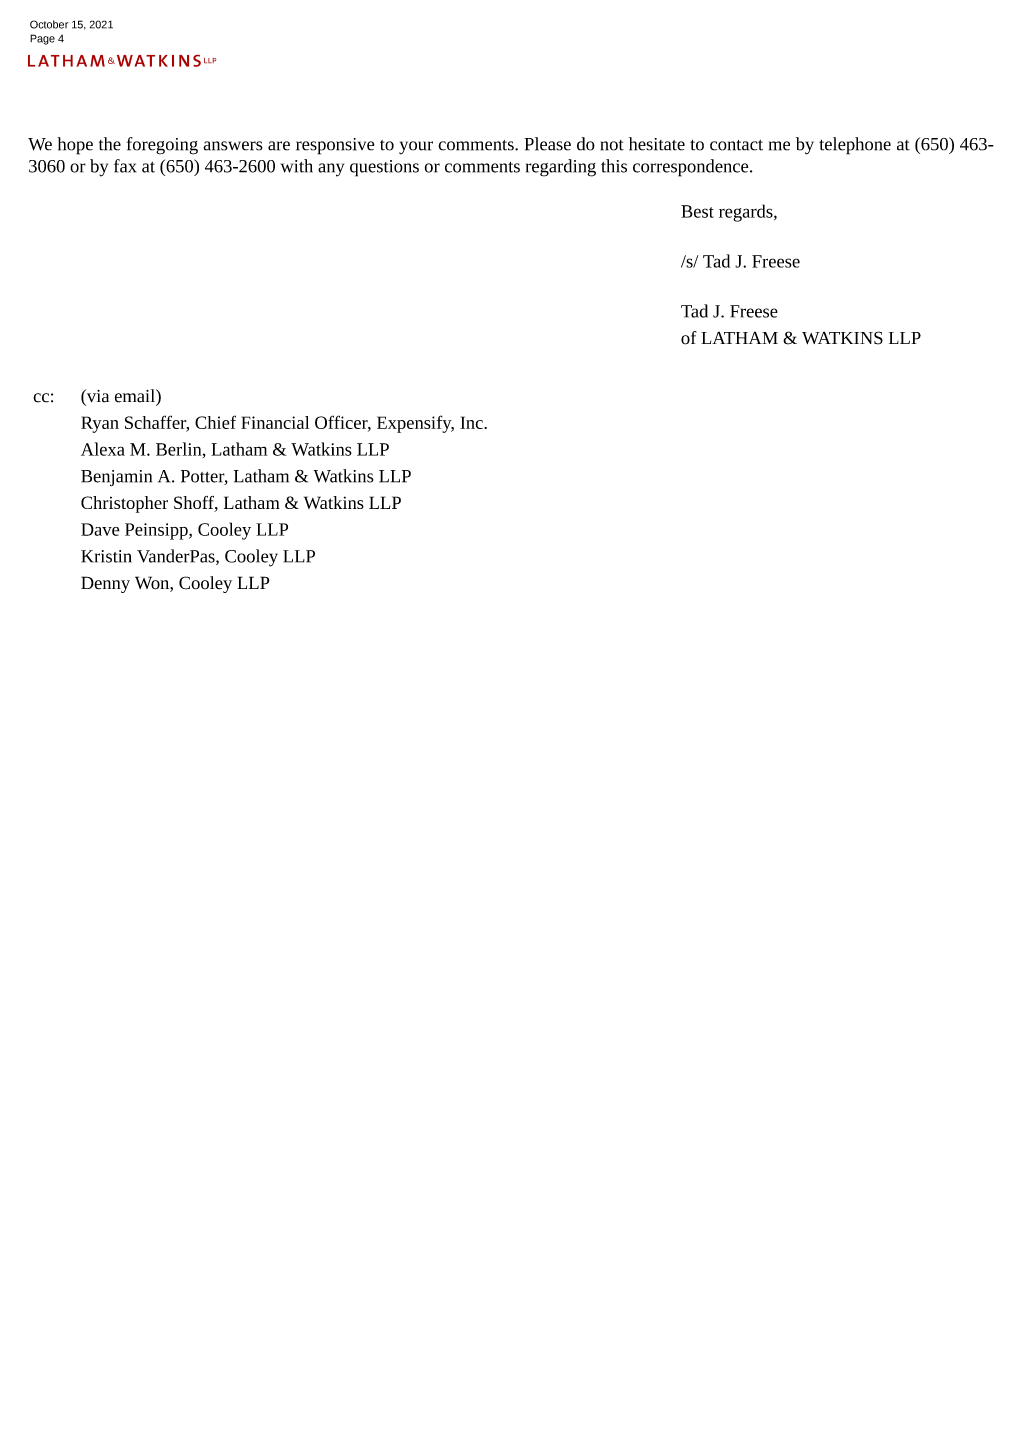 This image has width=1023, height=1448. I want to click on Inc, so click(472, 422).
